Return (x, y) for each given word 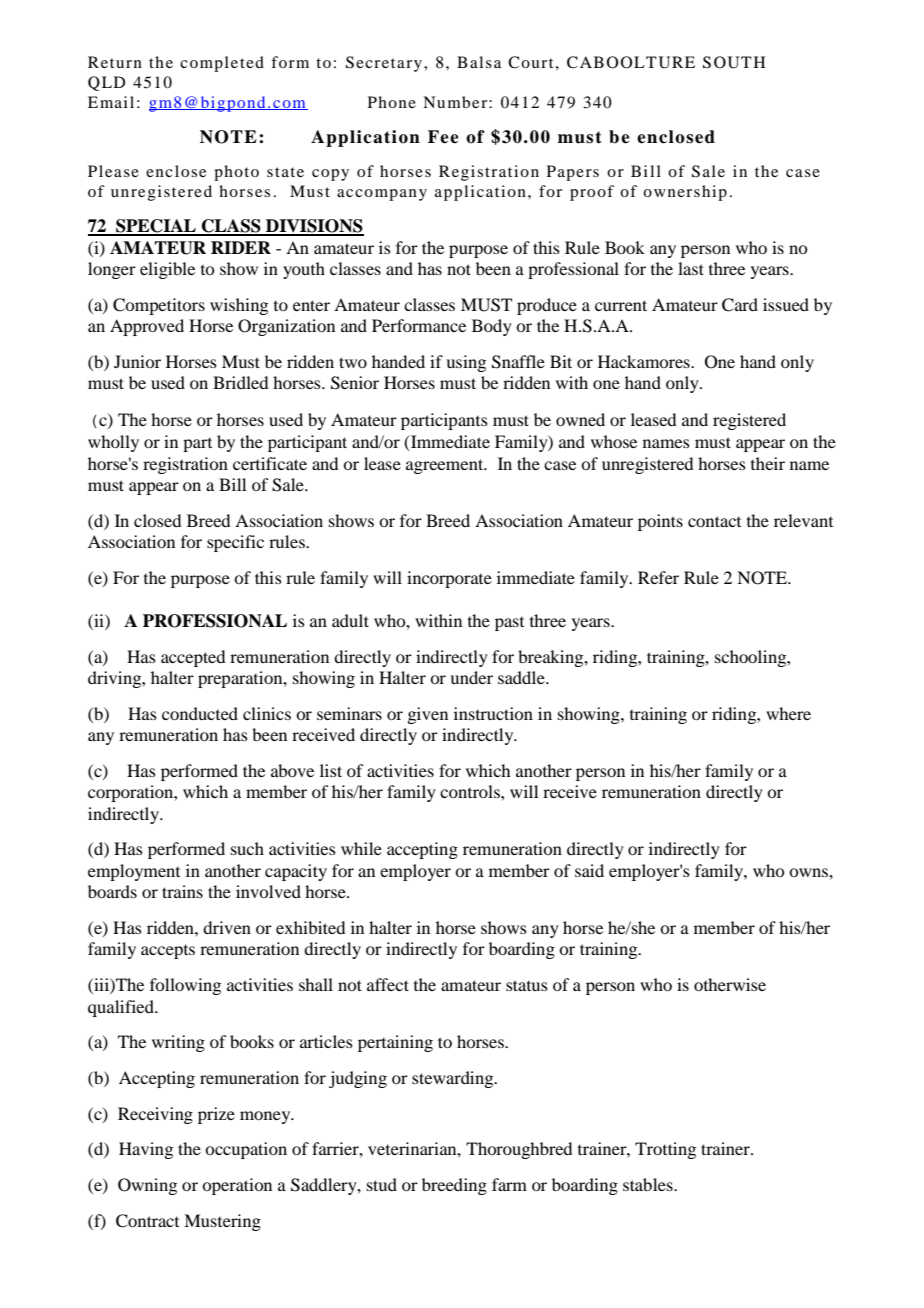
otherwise (730, 984)
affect (388, 984)
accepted (193, 658)
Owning (147, 1186)
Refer (658, 577)
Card (740, 305)
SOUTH (734, 62)
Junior (137, 361)
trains (182, 891)
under (471, 677)
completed (222, 64)
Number (456, 102)
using (466, 363)
